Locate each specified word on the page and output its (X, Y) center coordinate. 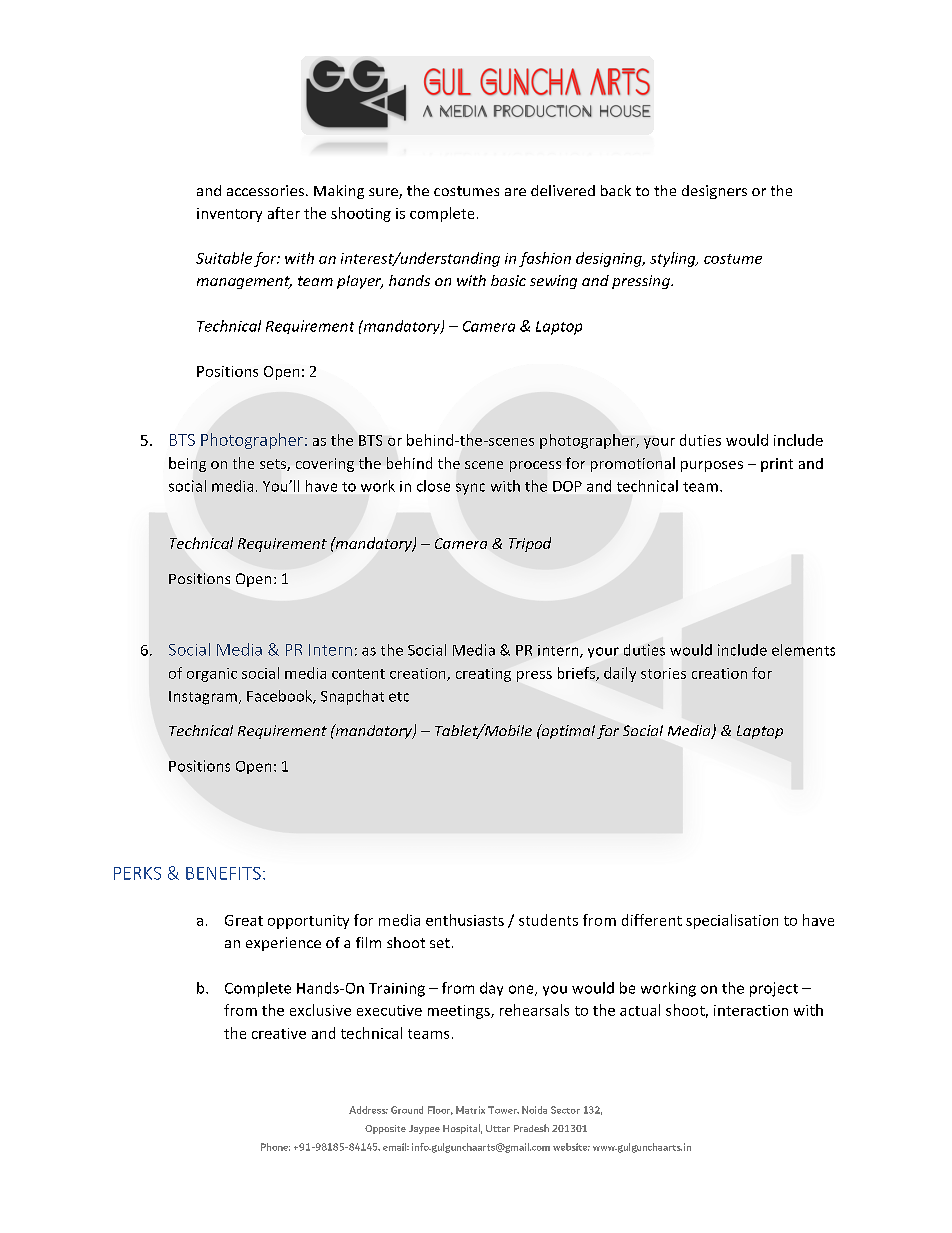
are (515, 192)
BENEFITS (223, 873)
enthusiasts (465, 920)
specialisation (732, 921)
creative (279, 1033)
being (187, 464)
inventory (229, 215)
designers (714, 192)
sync (470, 489)
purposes (712, 466)
